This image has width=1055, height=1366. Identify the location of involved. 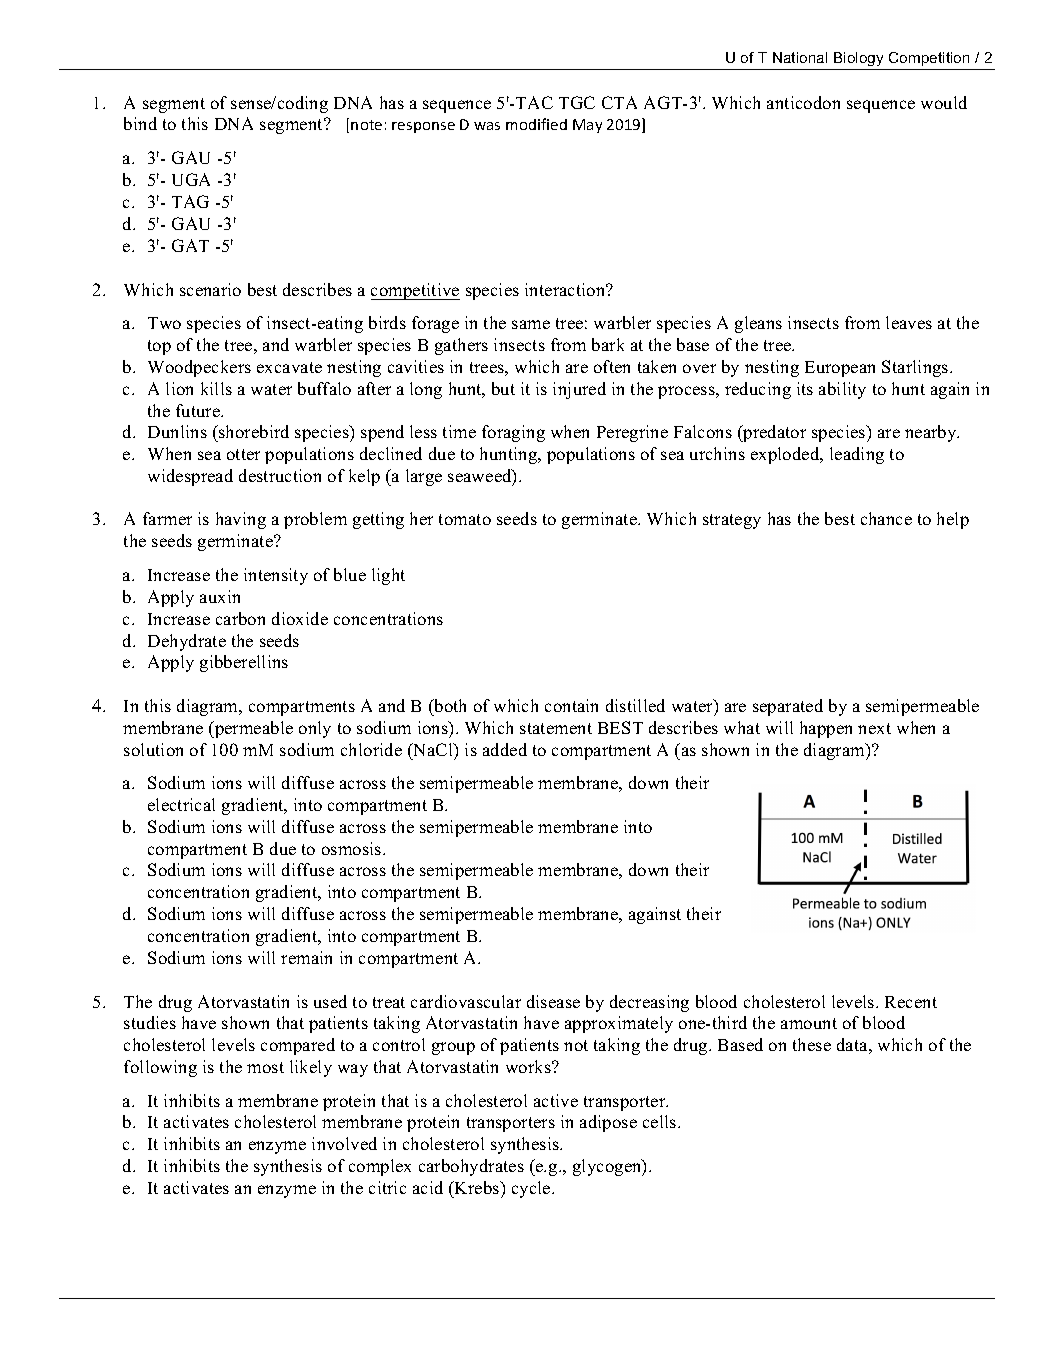
(344, 1143).
